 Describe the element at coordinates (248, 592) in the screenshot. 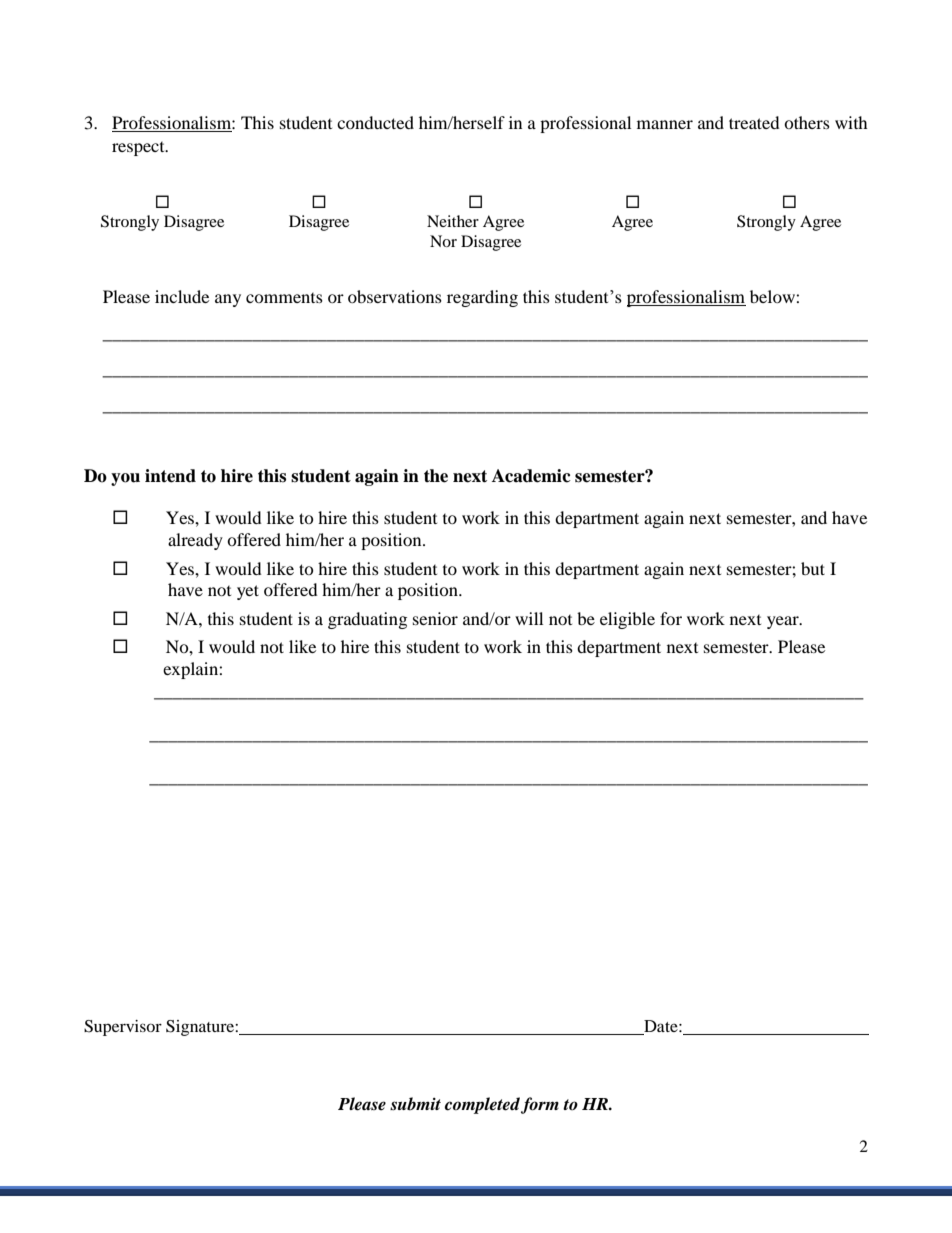

I see `yet` at that location.
